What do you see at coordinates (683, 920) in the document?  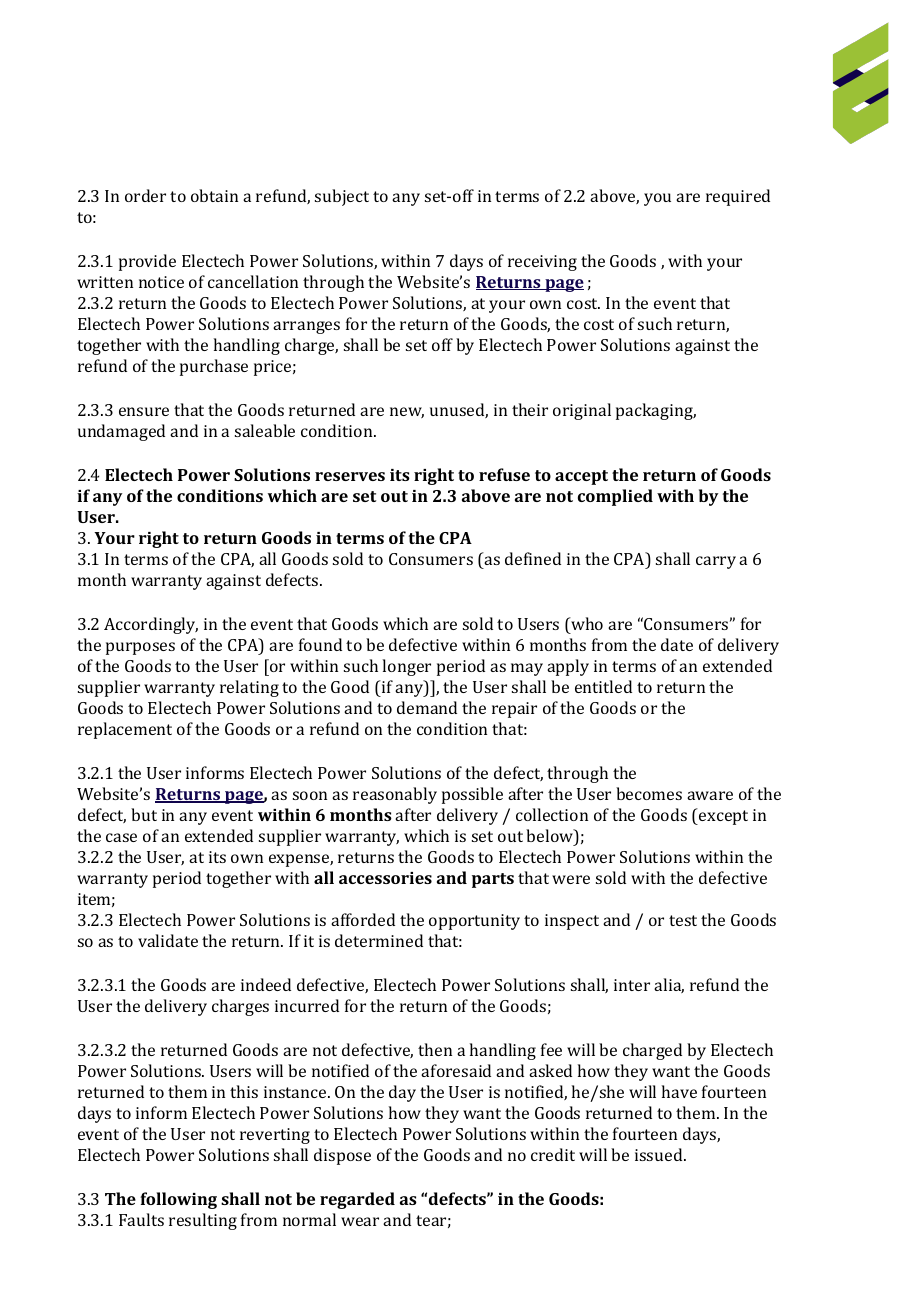 I see `test` at bounding box center [683, 920].
